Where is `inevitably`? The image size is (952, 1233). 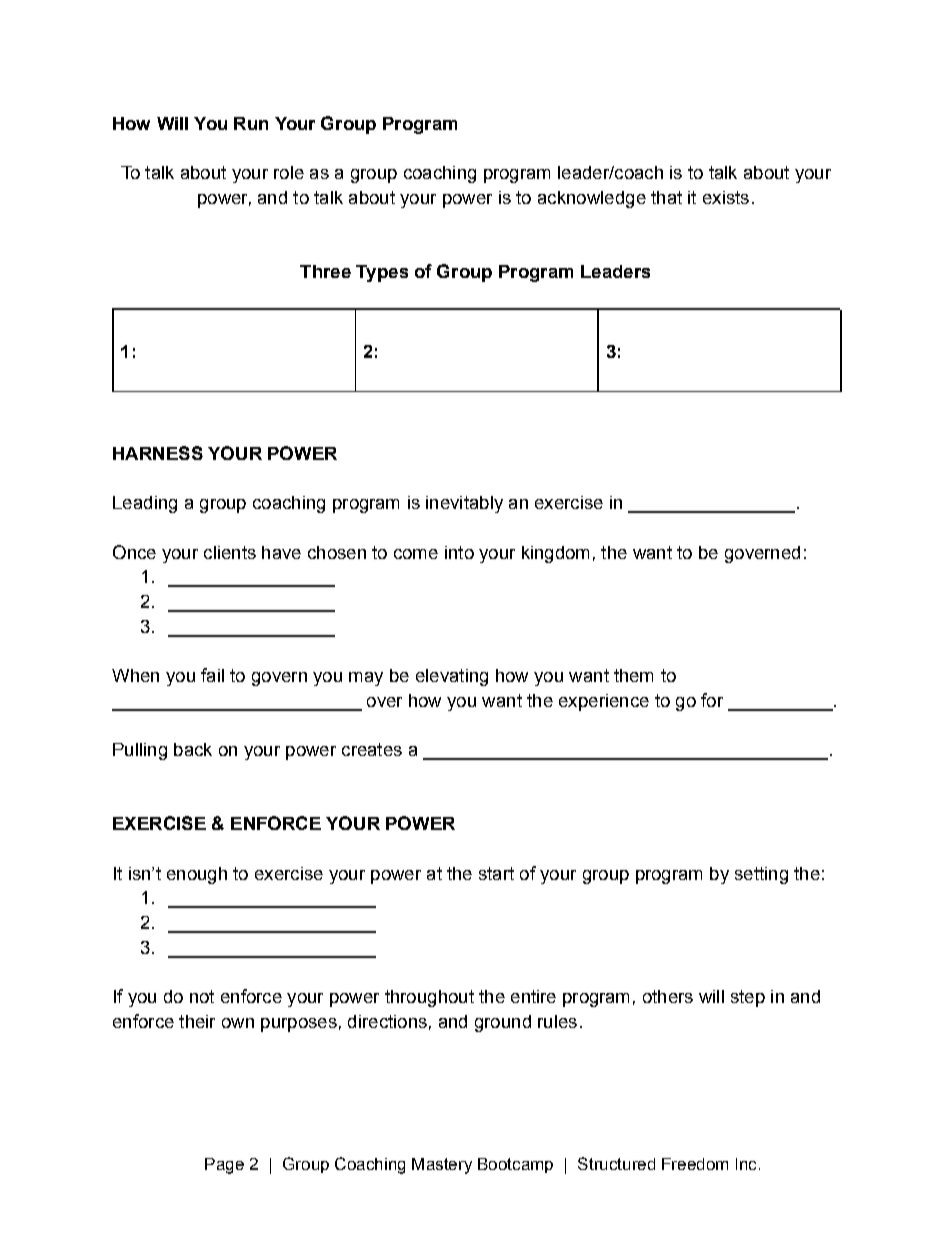 inevitably is located at coordinates (464, 504).
